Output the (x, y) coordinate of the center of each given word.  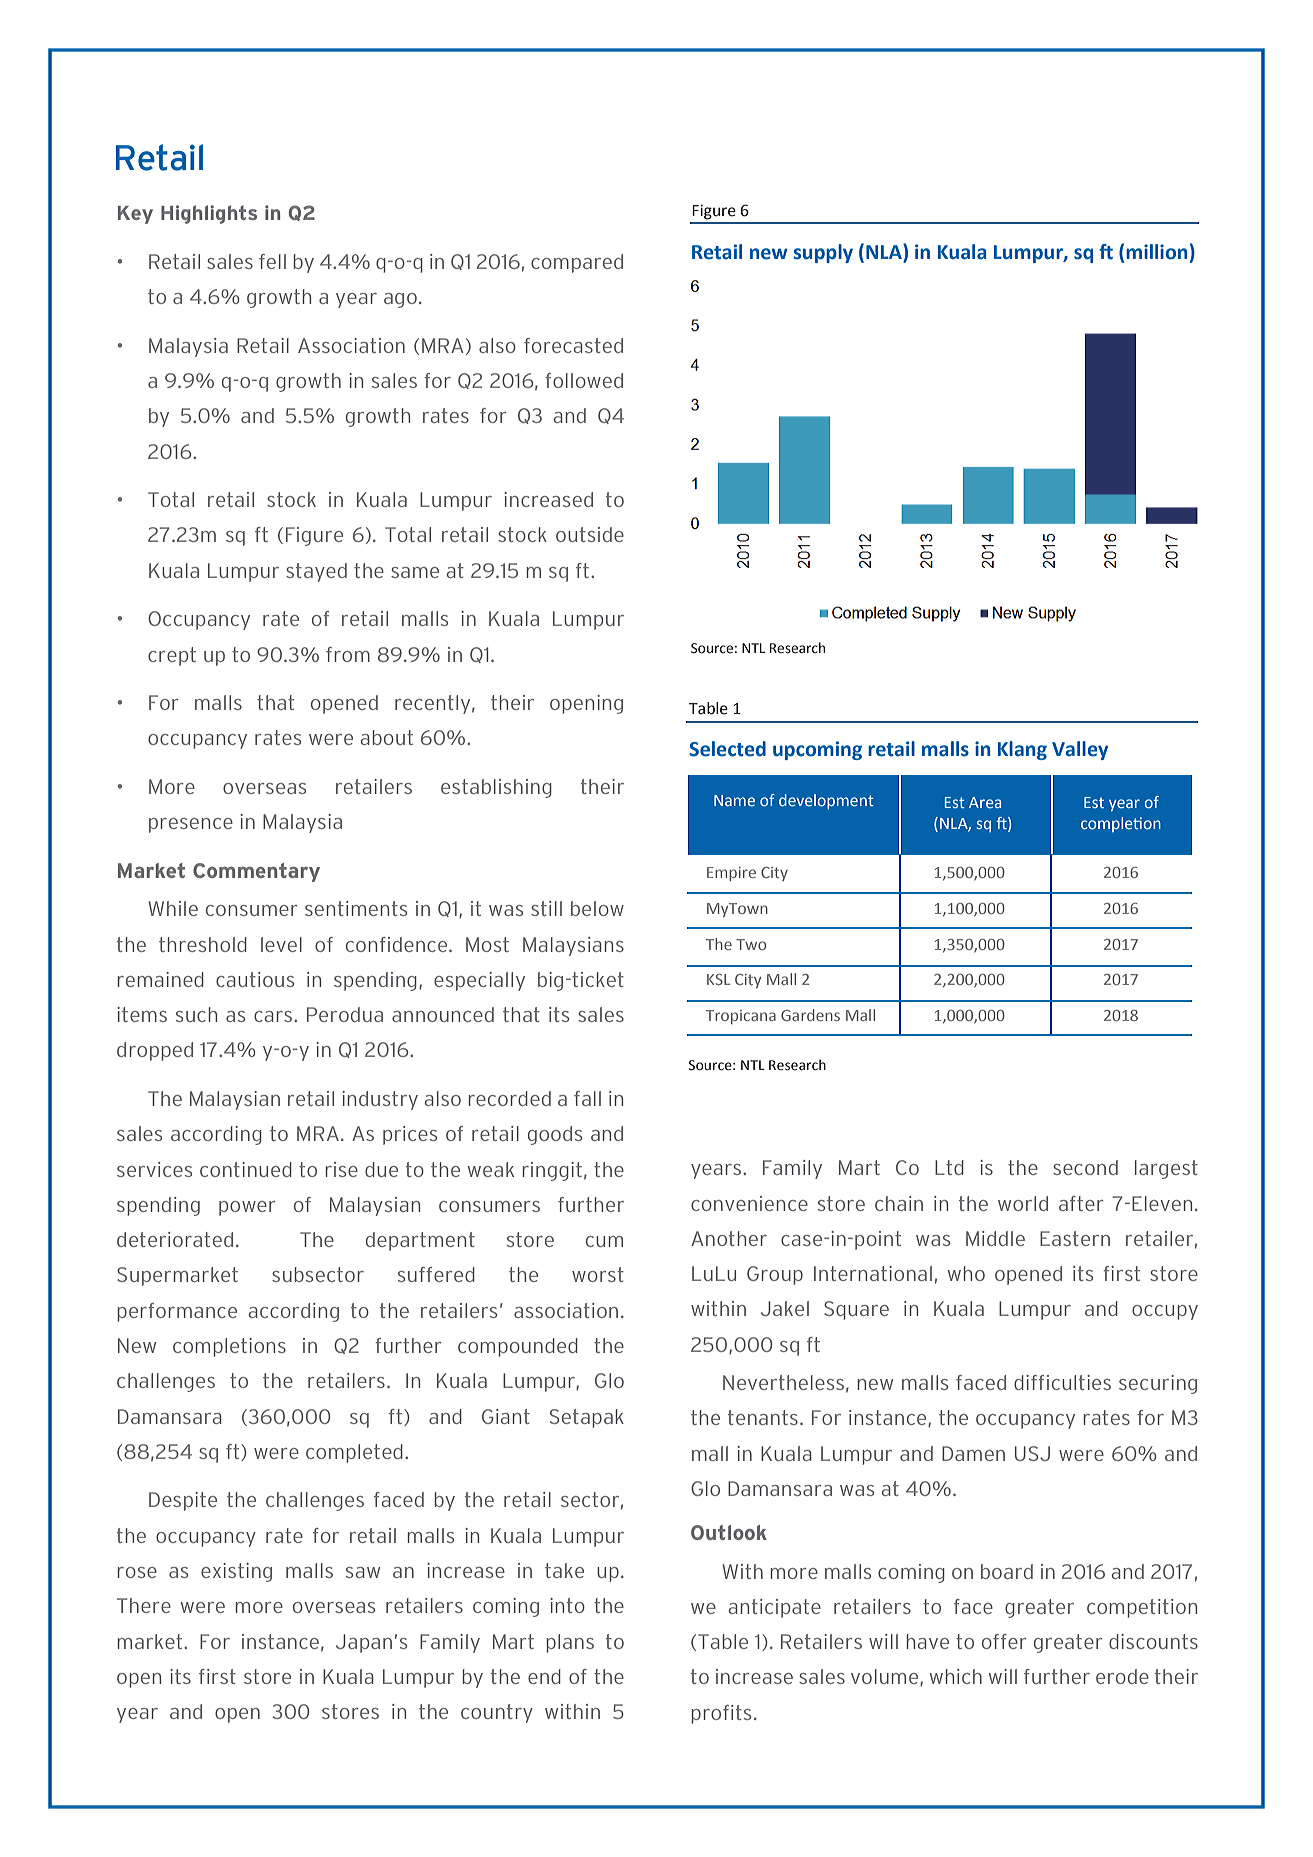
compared (577, 263)
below (597, 908)
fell (272, 261)
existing (236, 1572)
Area (985, 802)
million (1156, 252)
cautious (255, 979)
